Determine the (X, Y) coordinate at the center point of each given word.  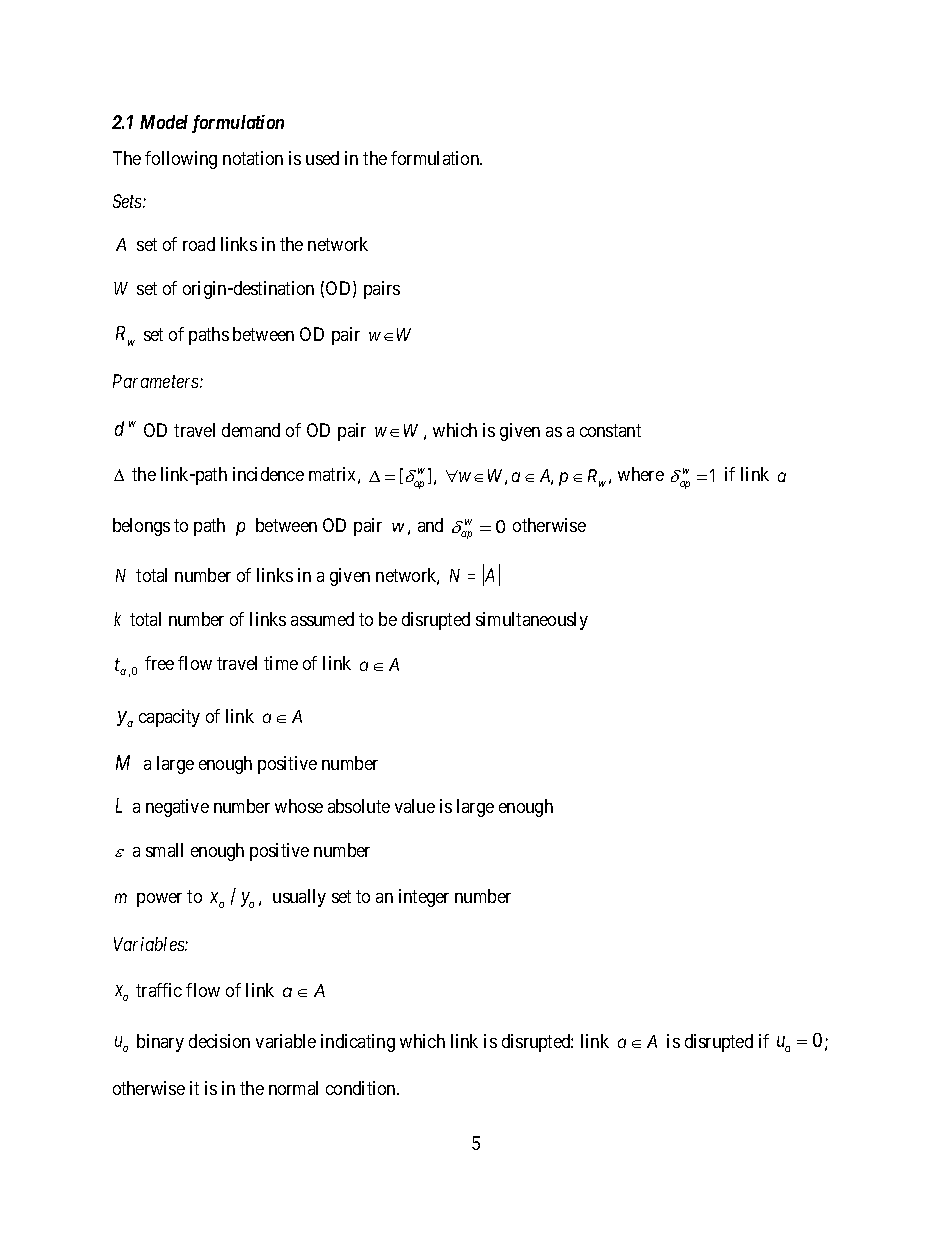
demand (251, 430)
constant (610, 430)
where (641, 474)
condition (362, 1088)
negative (177, 808)
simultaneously (532, 621)
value (415, 806)
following (181, 160)
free (159, 663)
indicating (358, 1043)
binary (160, 1043)
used (322, 158)
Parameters (157, 381)
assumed (322, 619)
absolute (359, 806)
